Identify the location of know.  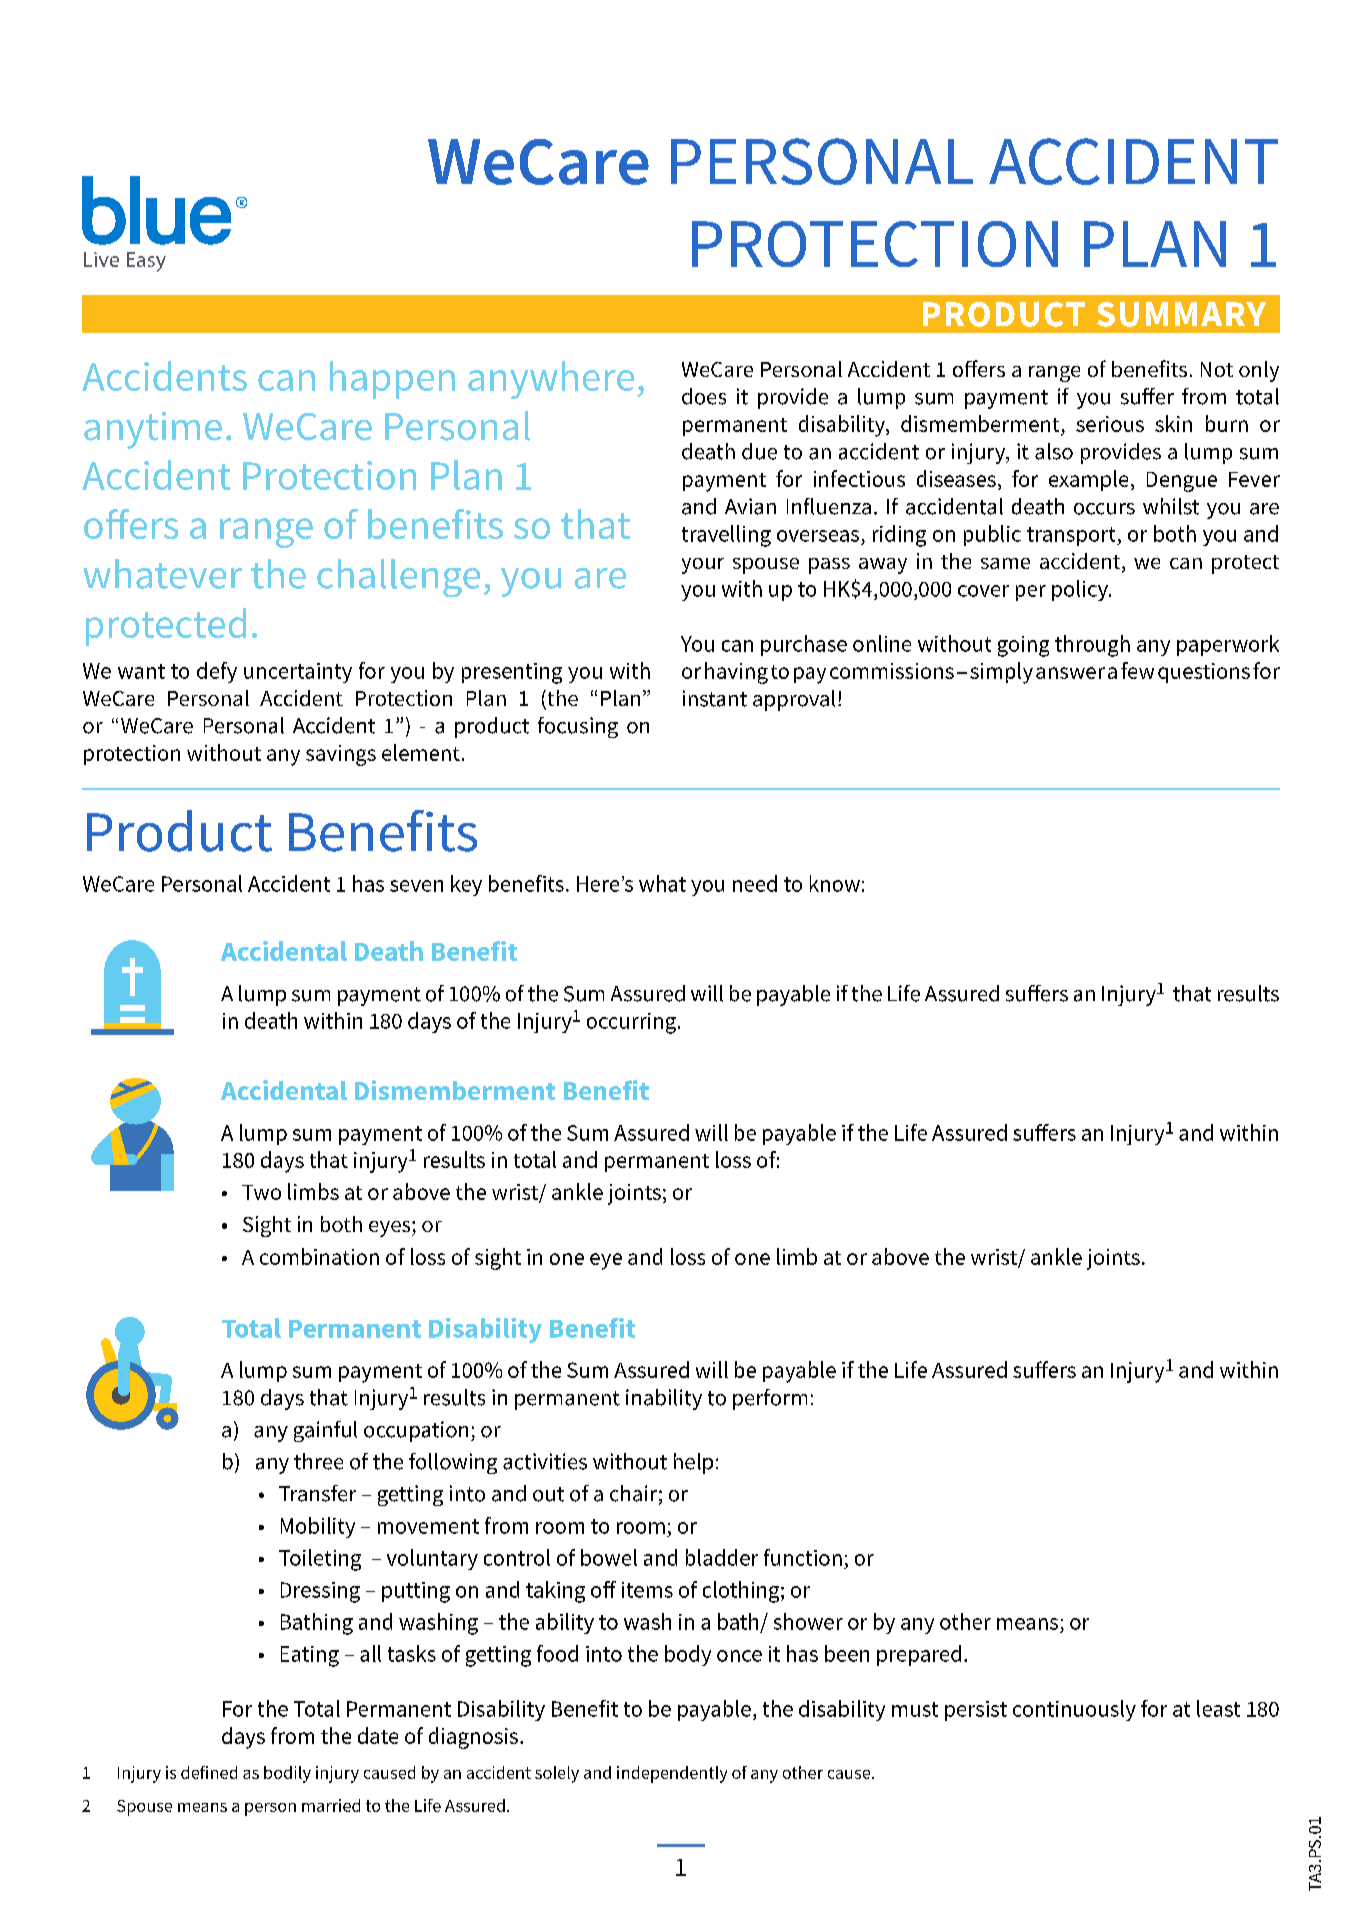
(835, 883).
